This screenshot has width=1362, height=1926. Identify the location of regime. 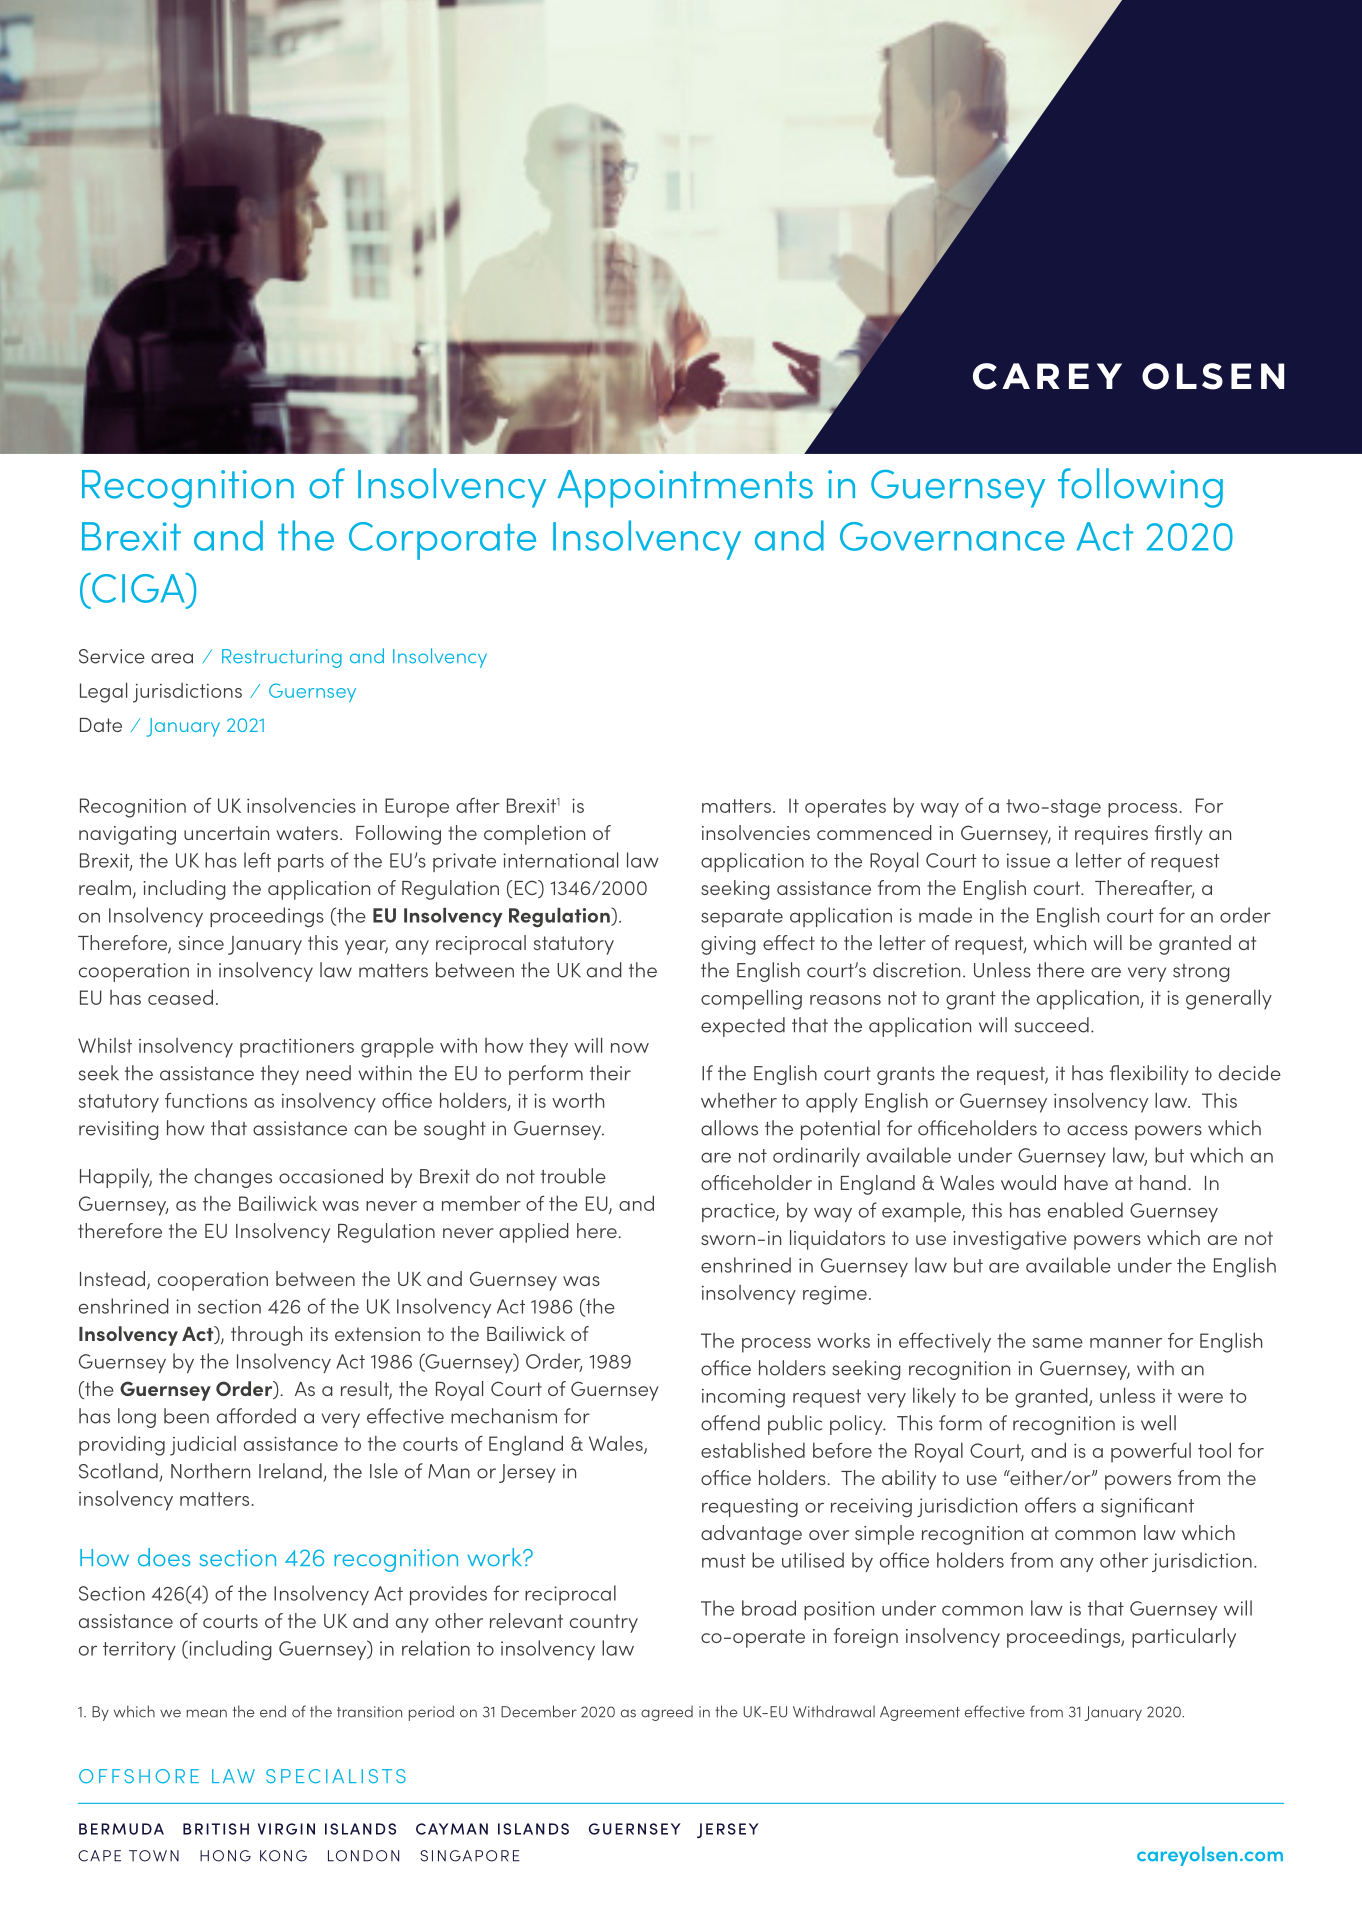
(835, 1295).
